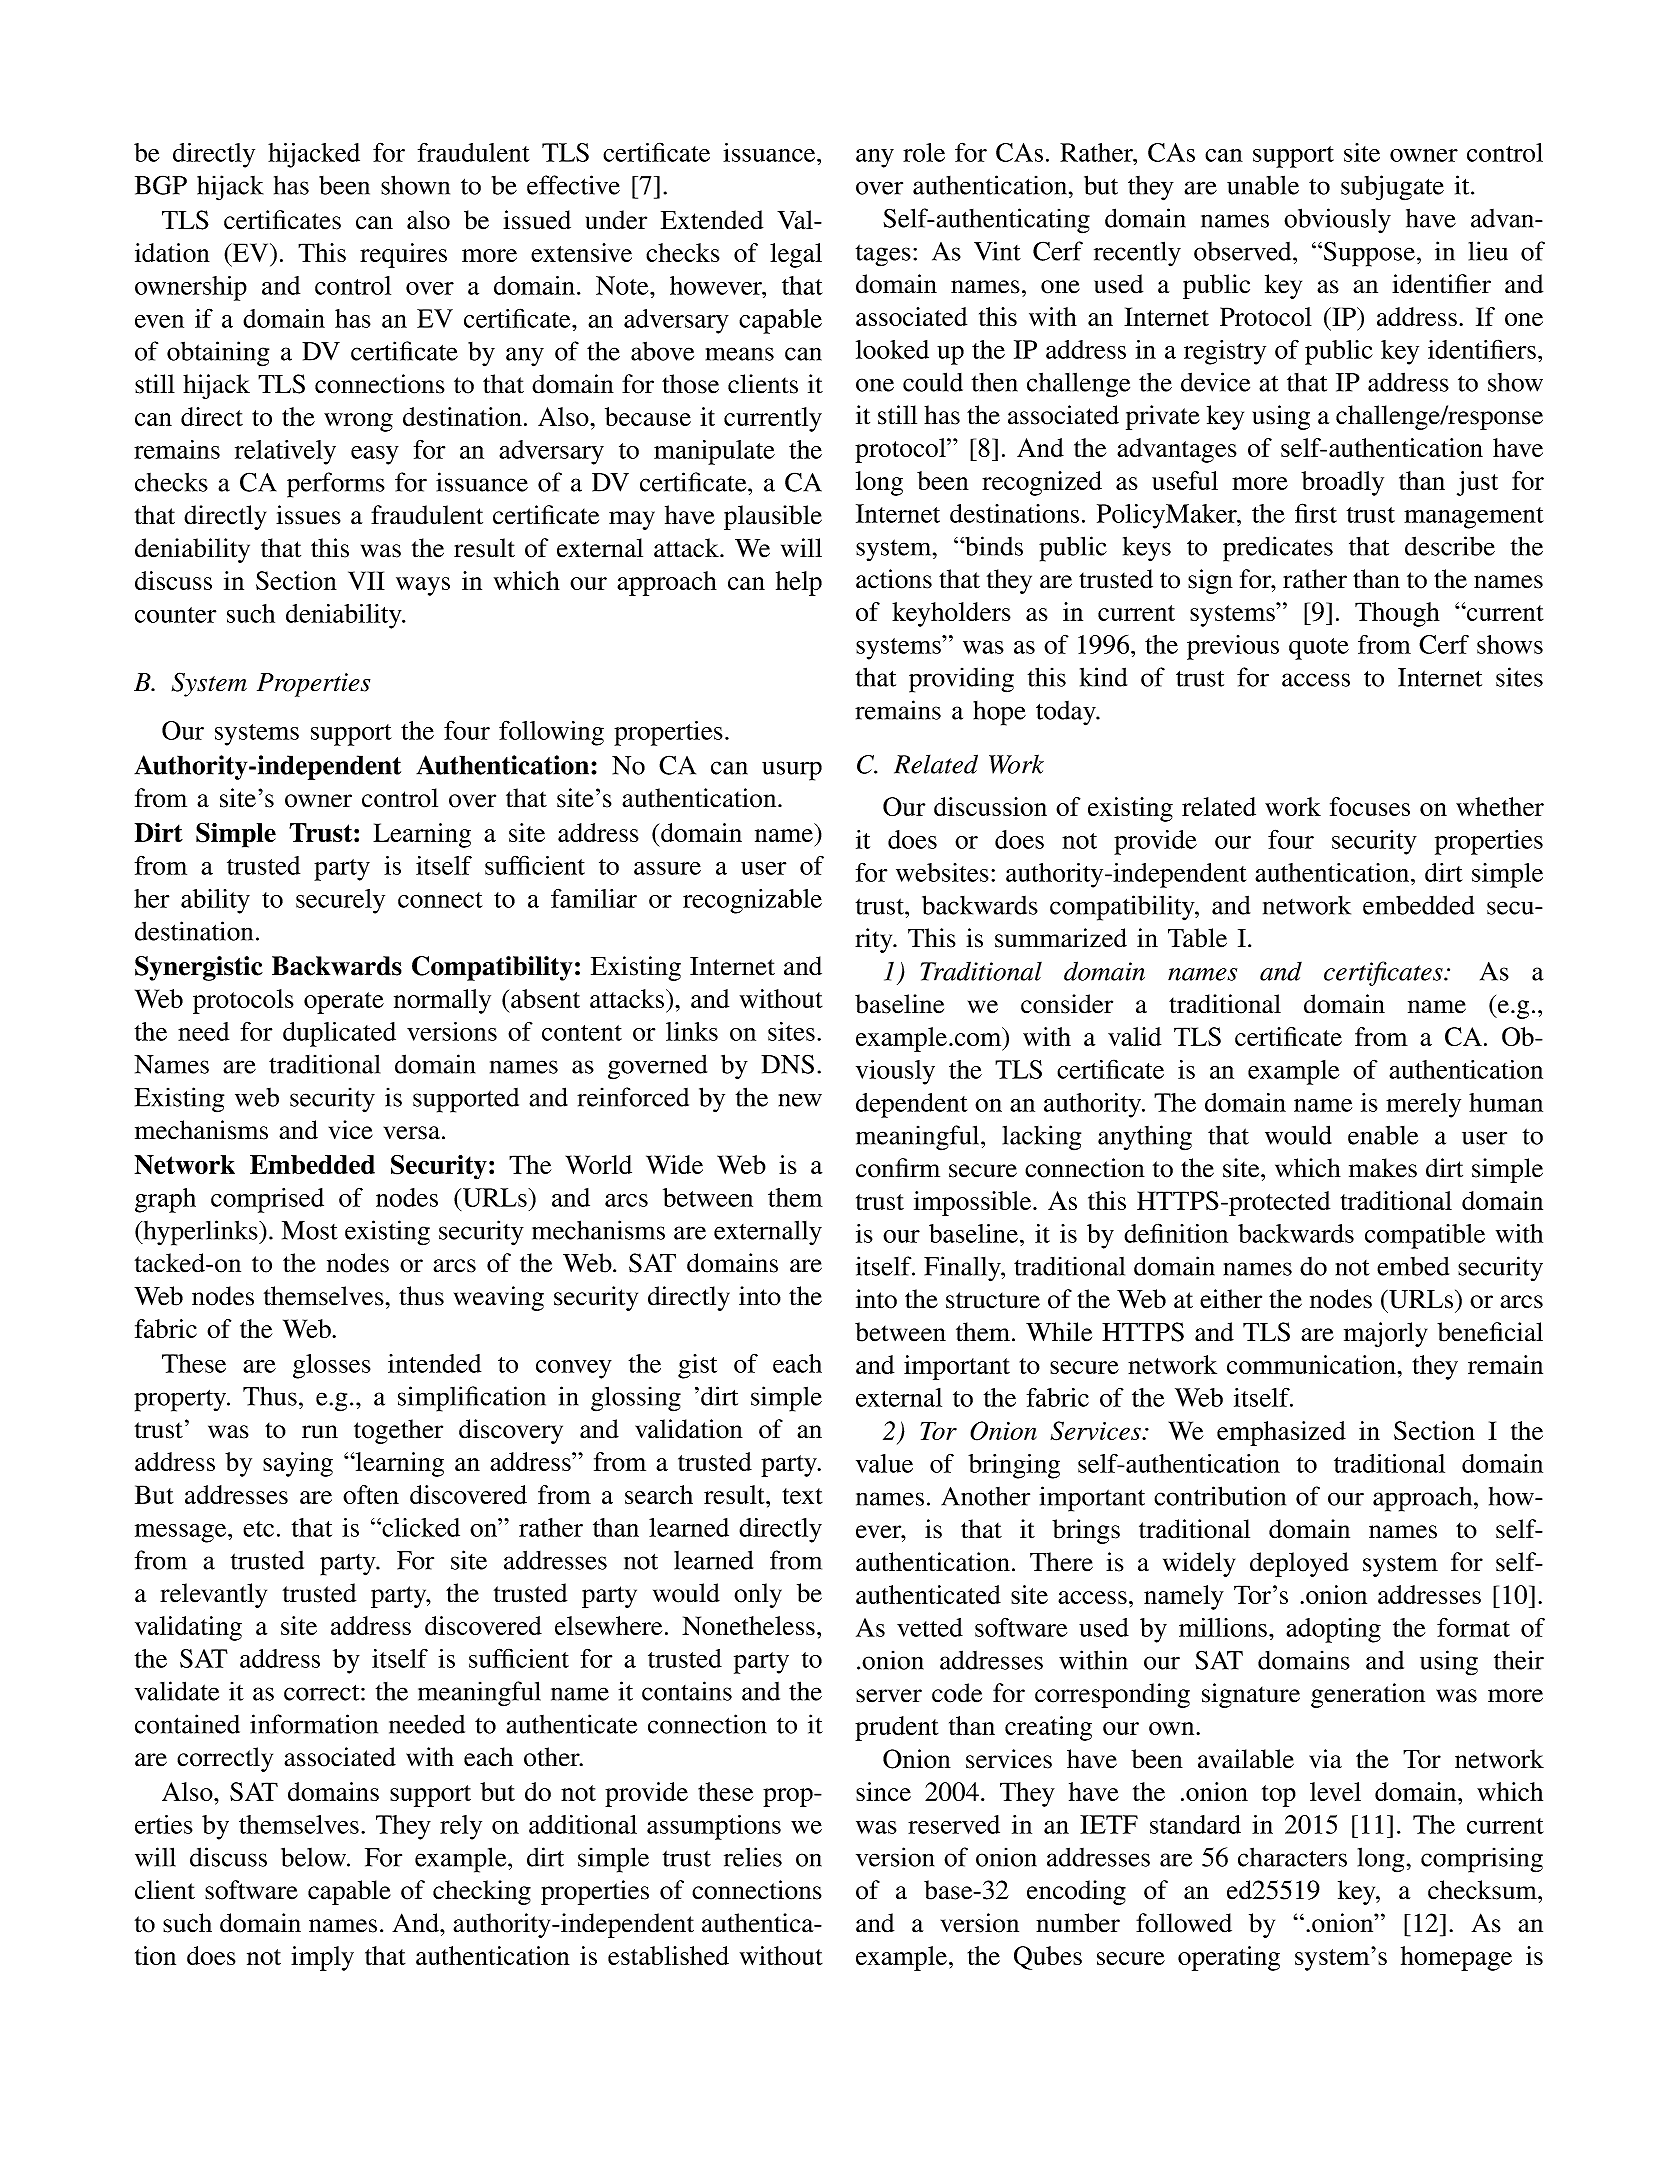 The height and width of the screenshot is (2172, 1678). Describe the element at coordinates (1383, 1135) in the screenshot. I see `enable` at that location.
